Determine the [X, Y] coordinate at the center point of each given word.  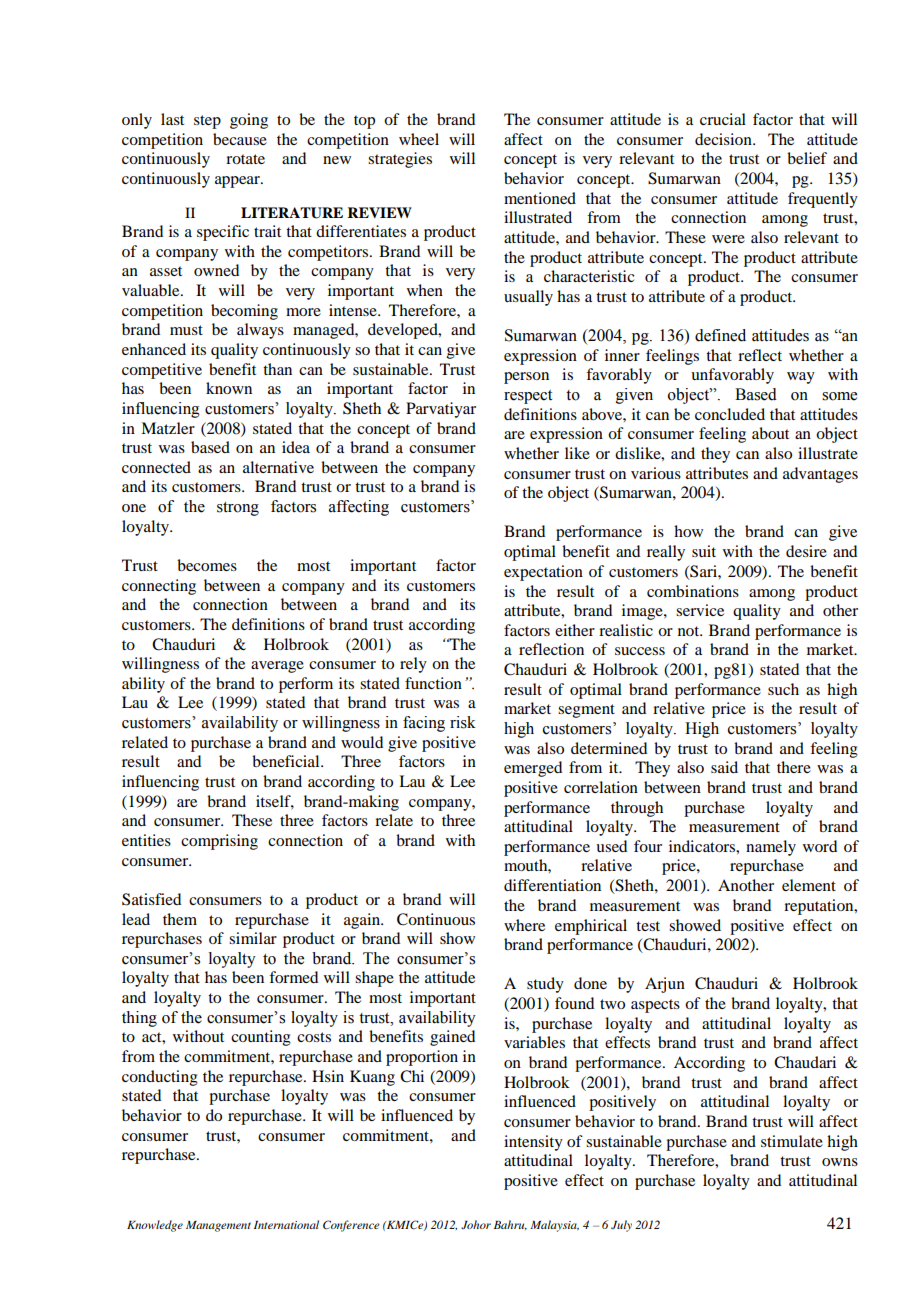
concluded [730, 414]
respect [528, 397]
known [229, 388]
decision [724, 139]
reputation [820, 907]
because [240, 139]
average [277, 667]
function [433, 683]
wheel [419, 139]
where [524, 925]
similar [253, 938]
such [783, 689]
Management [218, 1226]
